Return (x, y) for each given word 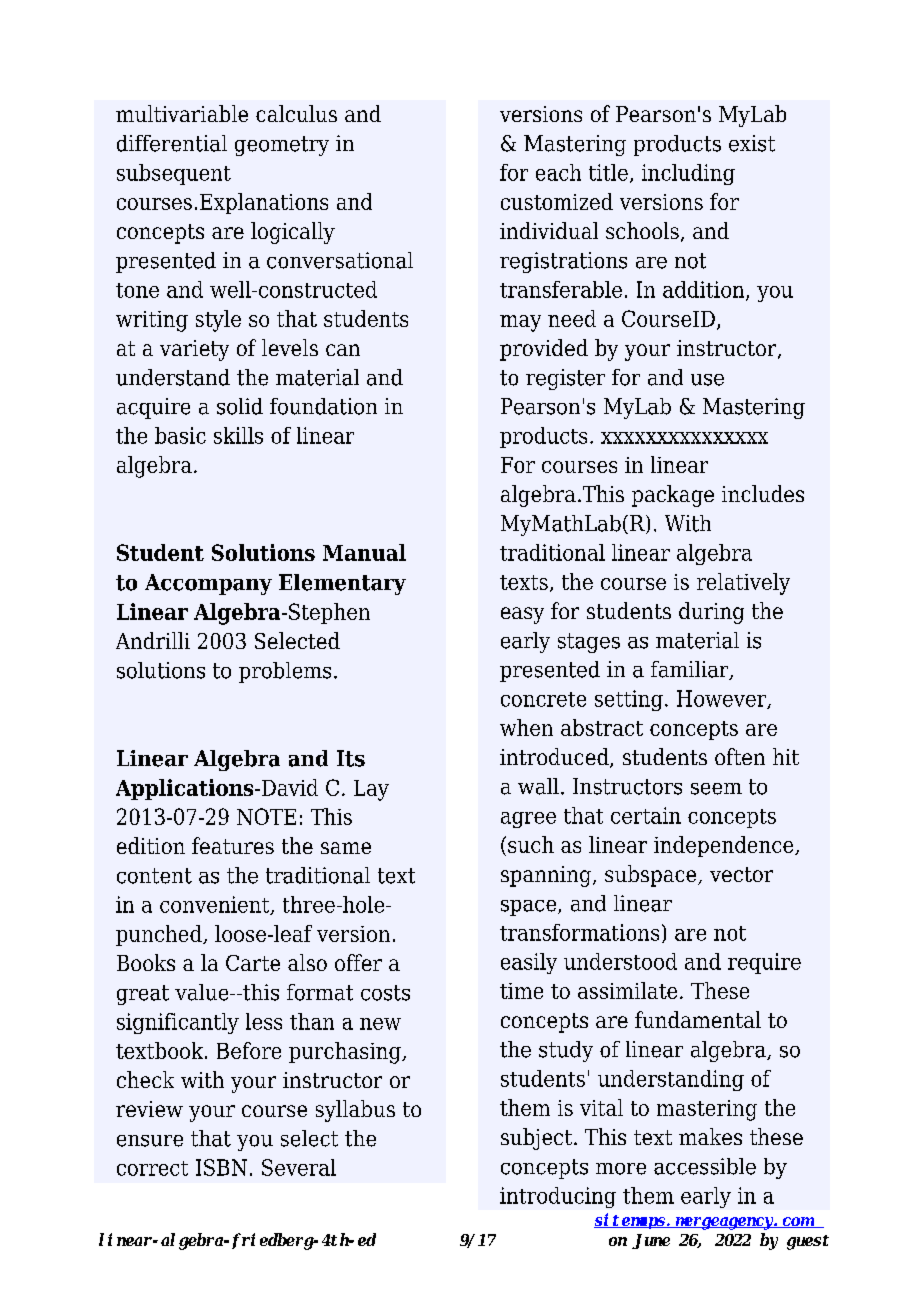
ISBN (221, 1167)
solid (240, 406)
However (723, 699)
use (707, 380)
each (558, 172)
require (764, 963)
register (565, 379)
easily (529, 963)
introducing (558, 1197)
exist (752, 143)
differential (172, 143)
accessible (705, 1166)
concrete (543, 699)
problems (285, 672)
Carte (253, 963)
